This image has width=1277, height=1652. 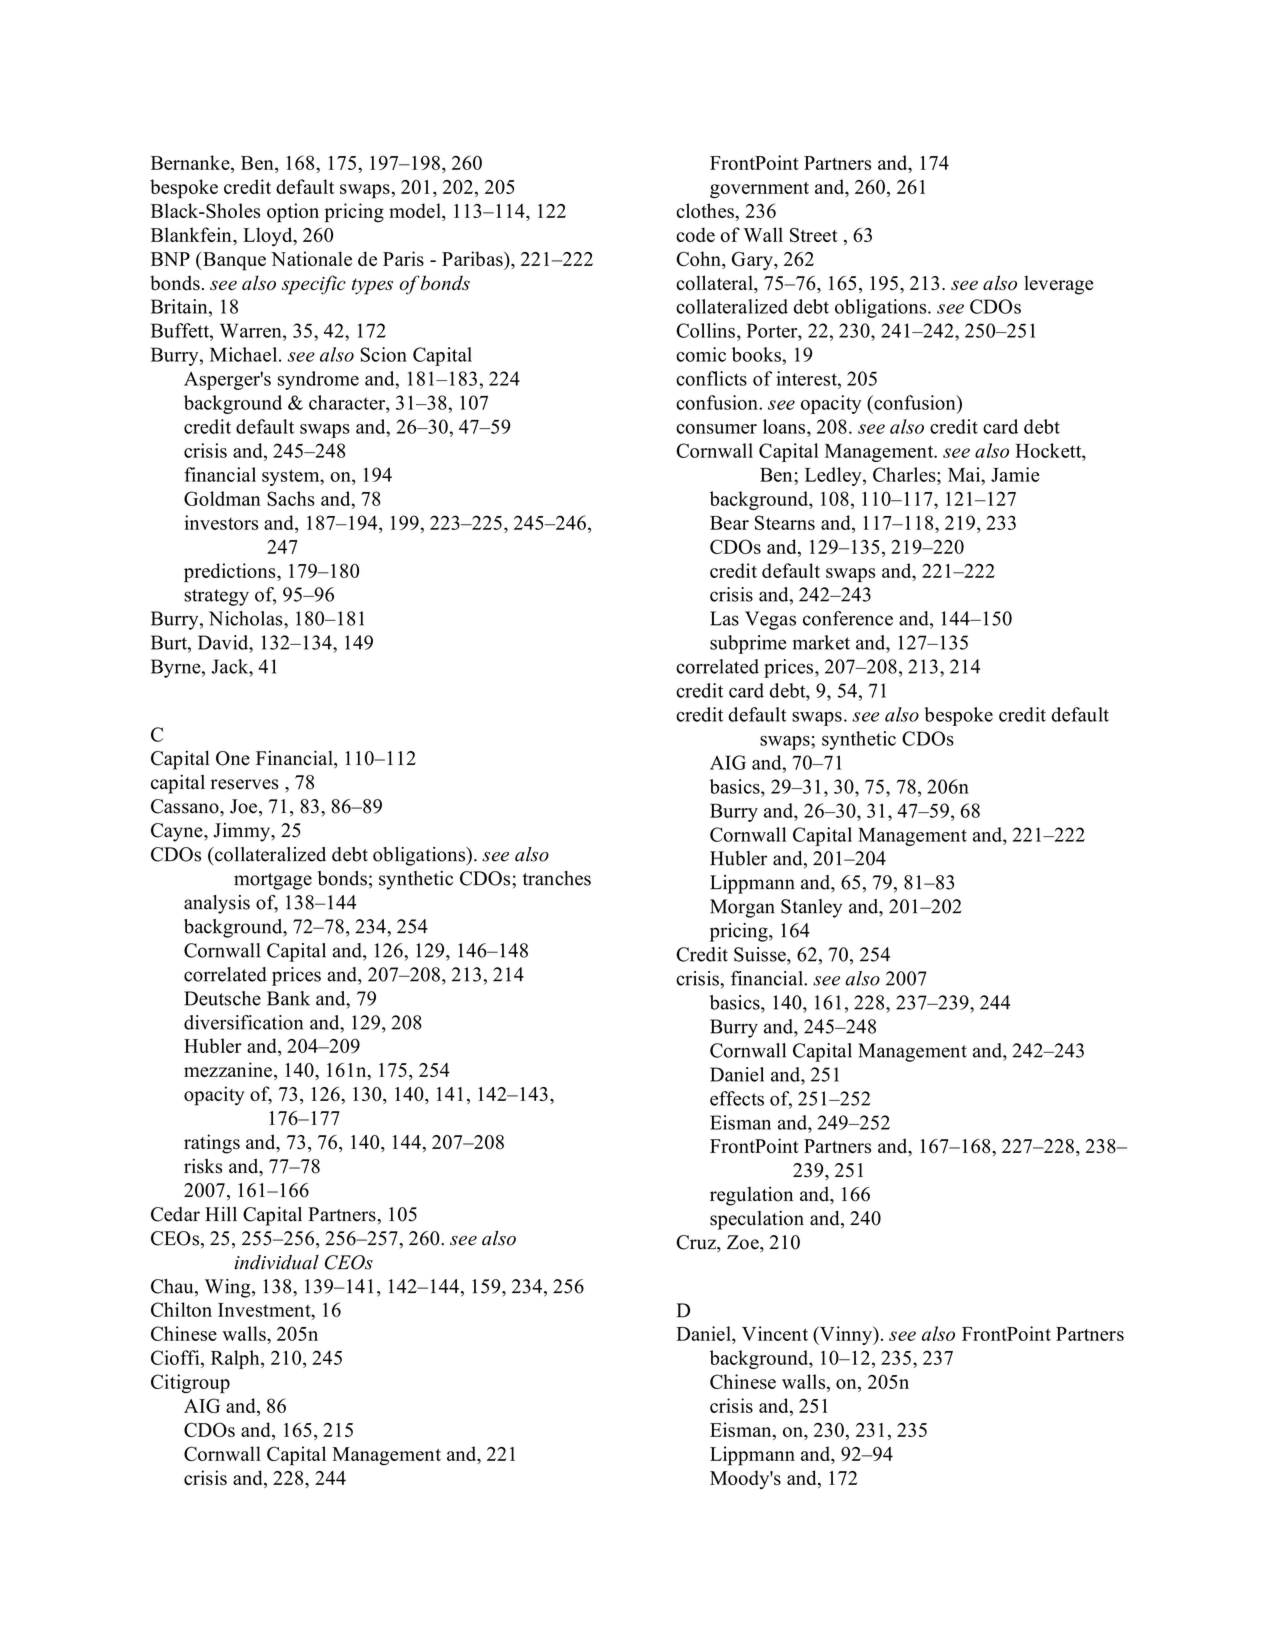 I want to click on Ralph, so click(x=236, y=1359).
